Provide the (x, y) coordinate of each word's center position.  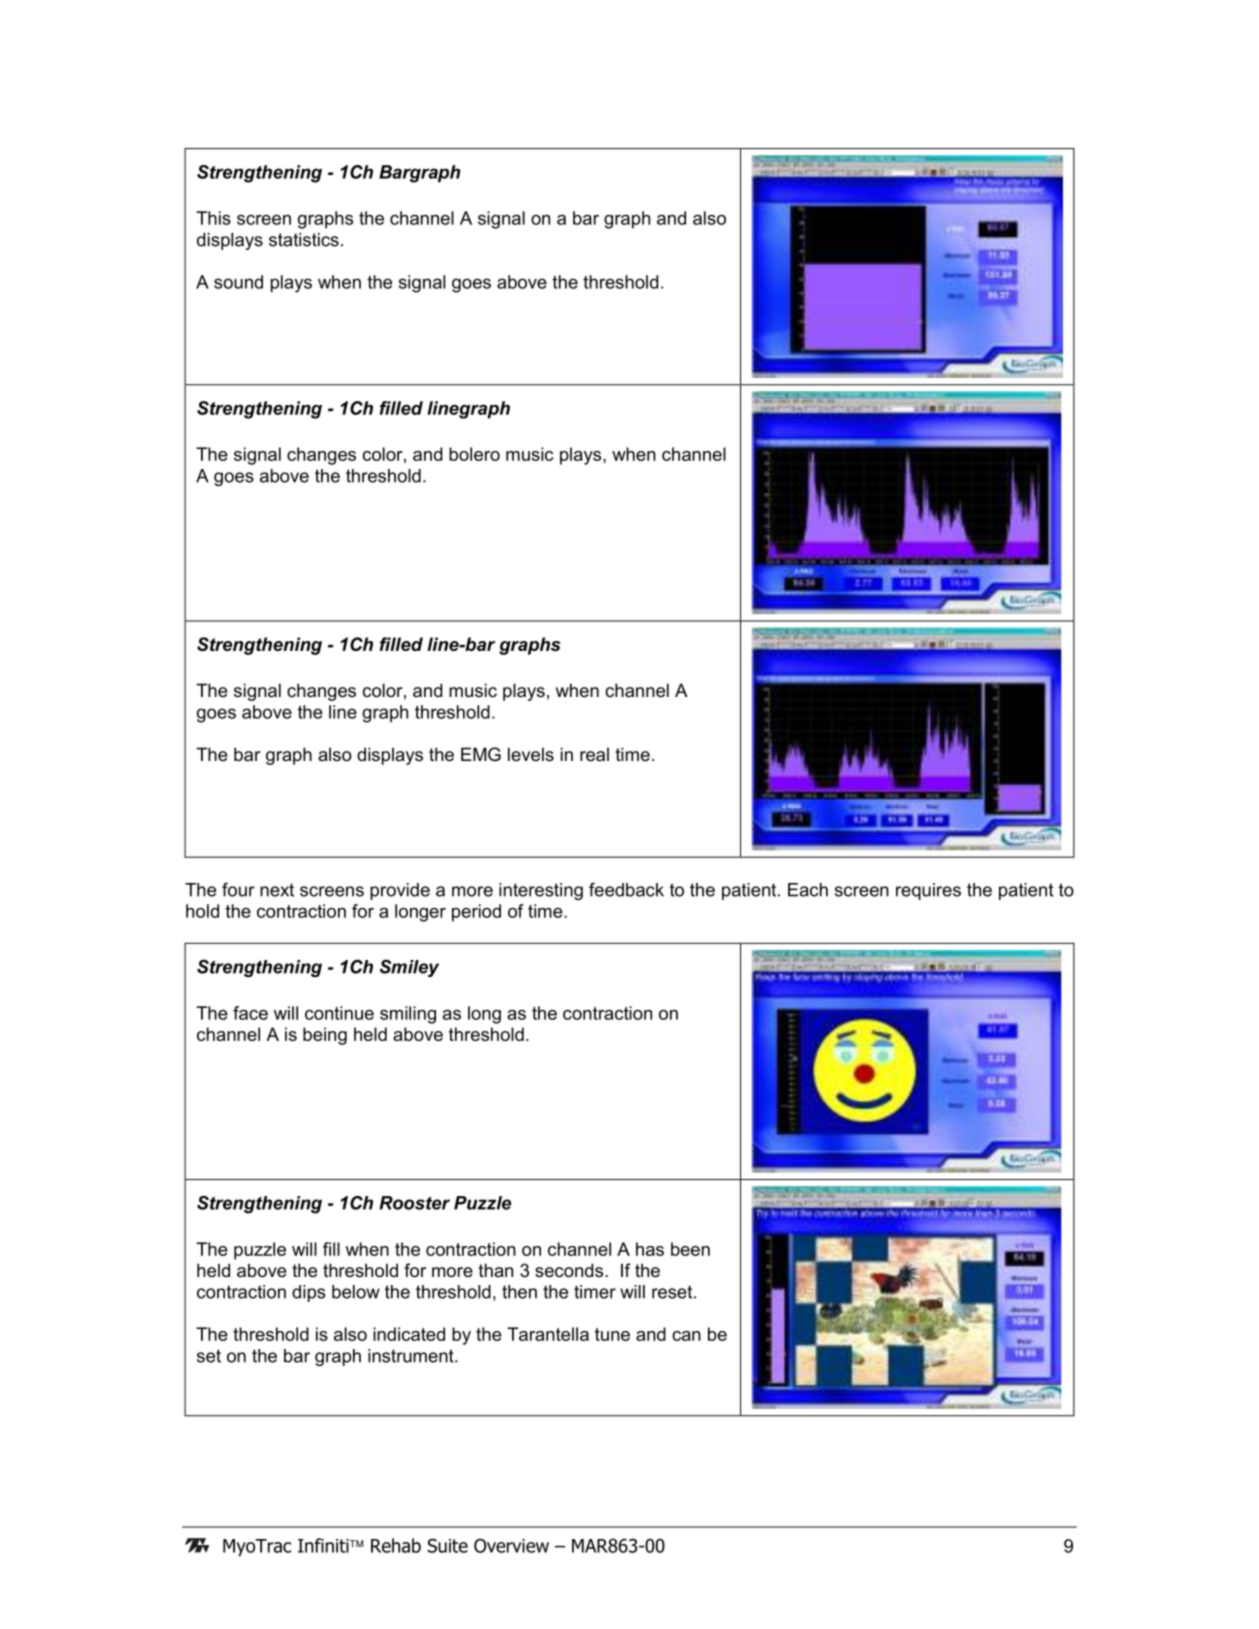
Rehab (396, 1545)
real (594, 754)
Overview (511, 1545)
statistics (304, 240)
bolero (474, 454)
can (686, 1336)
